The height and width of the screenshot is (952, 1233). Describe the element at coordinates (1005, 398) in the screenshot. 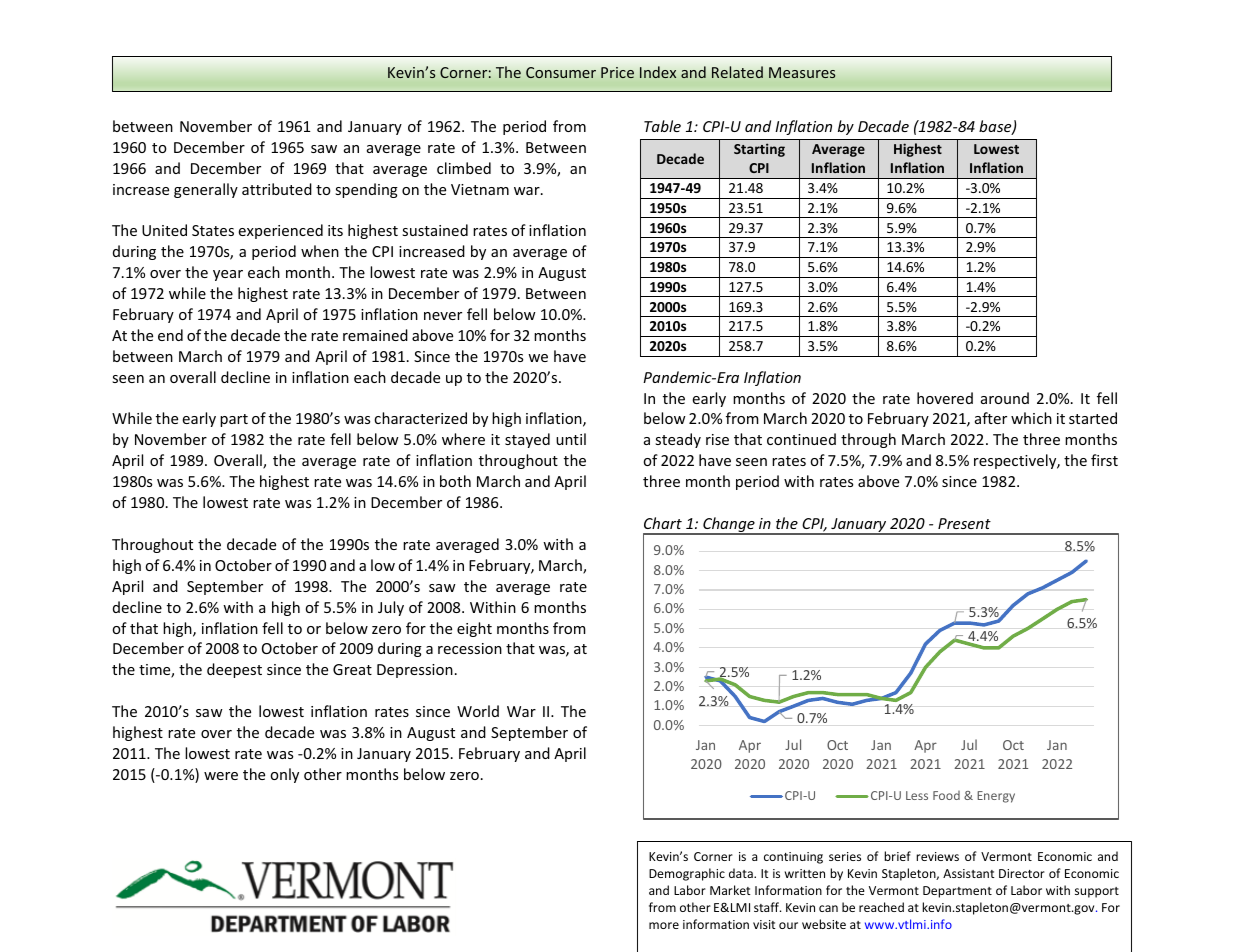

I see `around` at that location.
